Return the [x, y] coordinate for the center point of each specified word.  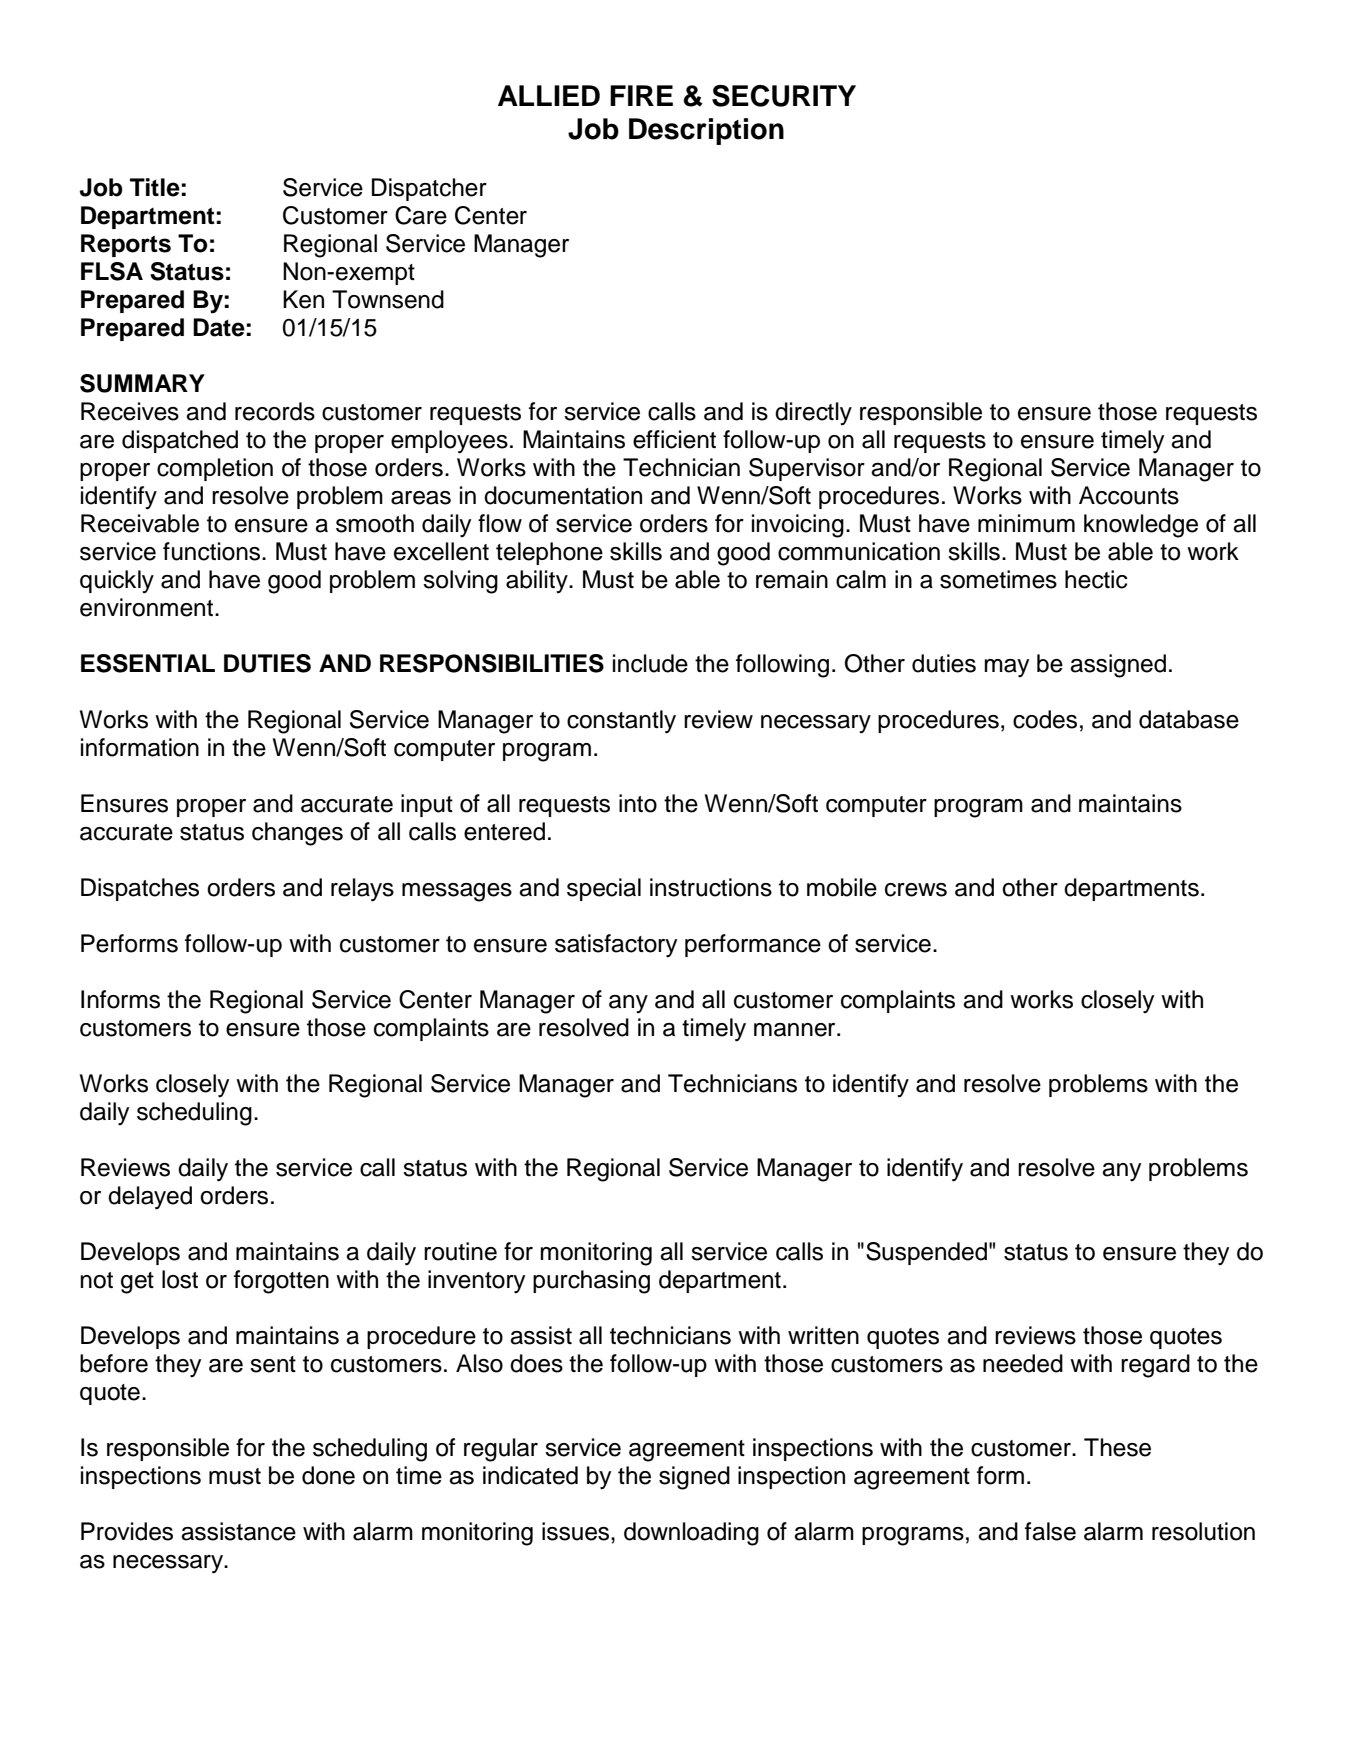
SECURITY [784, 96]
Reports [126, 245]
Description [706, 131]
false [1050, 1531]
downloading [691, 1534]
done [328, 1475]
